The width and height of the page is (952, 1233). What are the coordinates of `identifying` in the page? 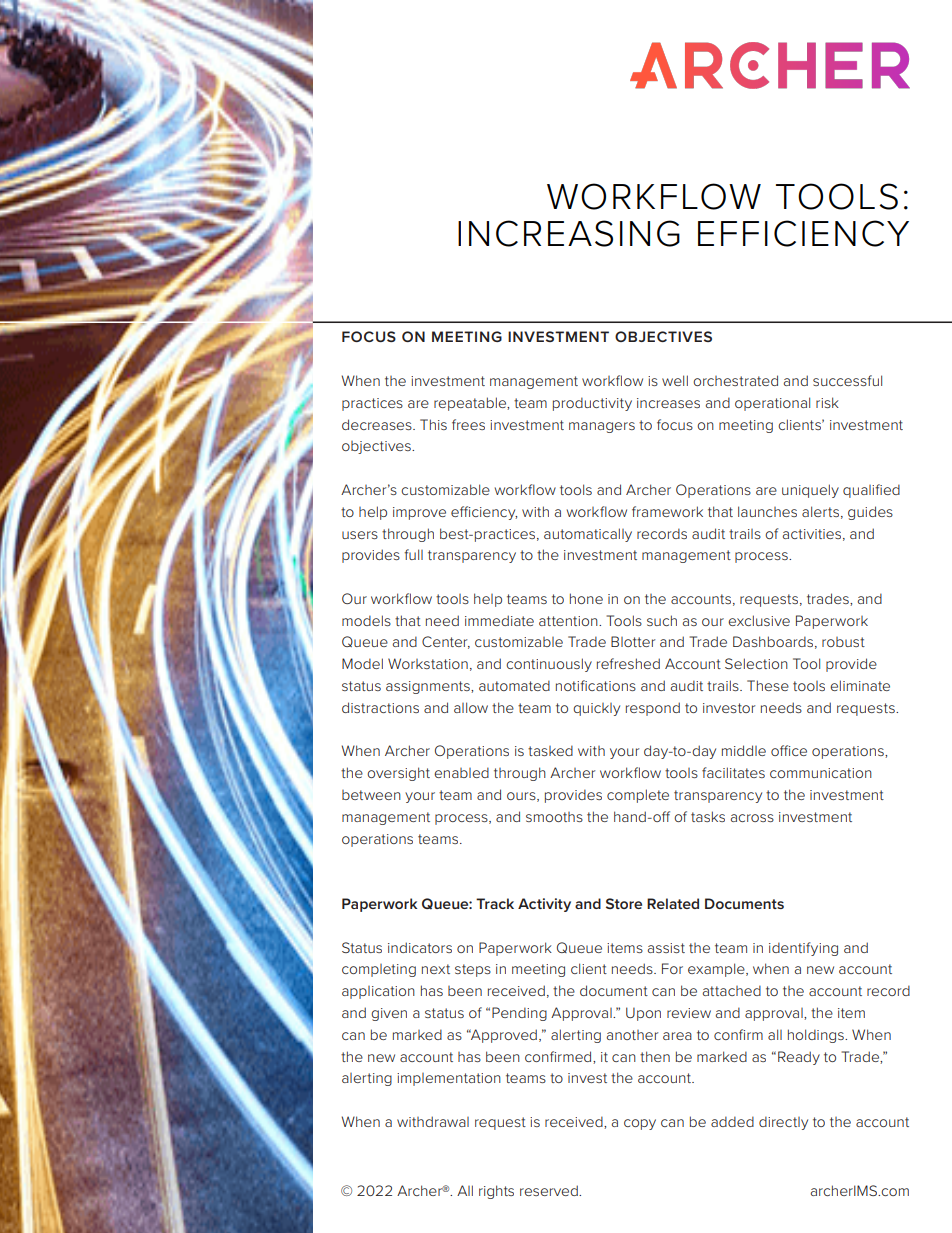 It's located at (803, 949).
